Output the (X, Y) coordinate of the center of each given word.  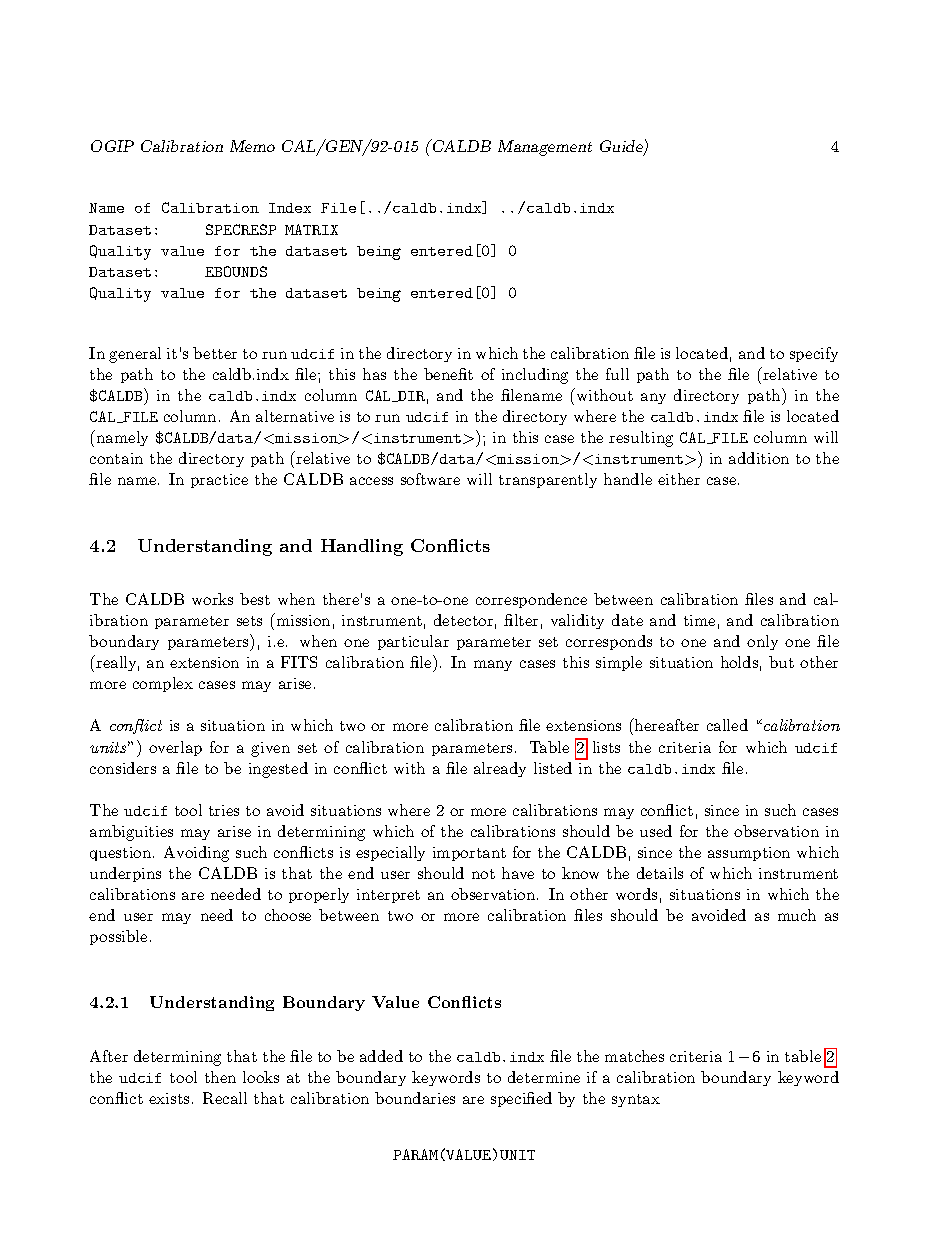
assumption (749, 854)
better (215, 353)
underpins (125, 874)
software (430, 479)
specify (814, 354)
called (727, 725)
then (220, 1077)
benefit (448, 374)
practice (219, 481)
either (679, 479)
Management (545, 148)
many (493, 665)
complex (163, 684)
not (483, 874)
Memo (252, 146)
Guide (622, 148)
